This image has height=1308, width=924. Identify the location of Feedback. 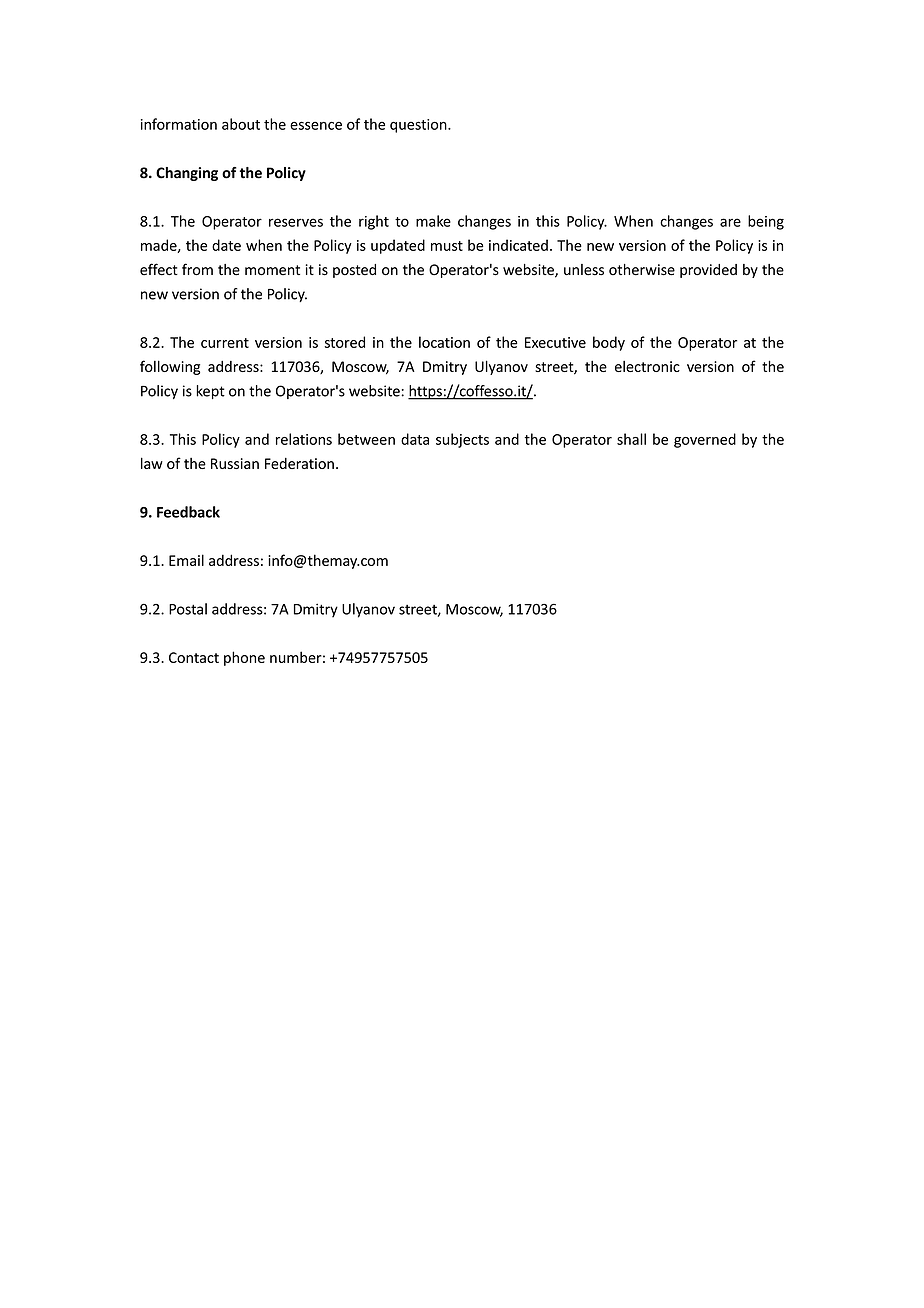
(188, 512).
